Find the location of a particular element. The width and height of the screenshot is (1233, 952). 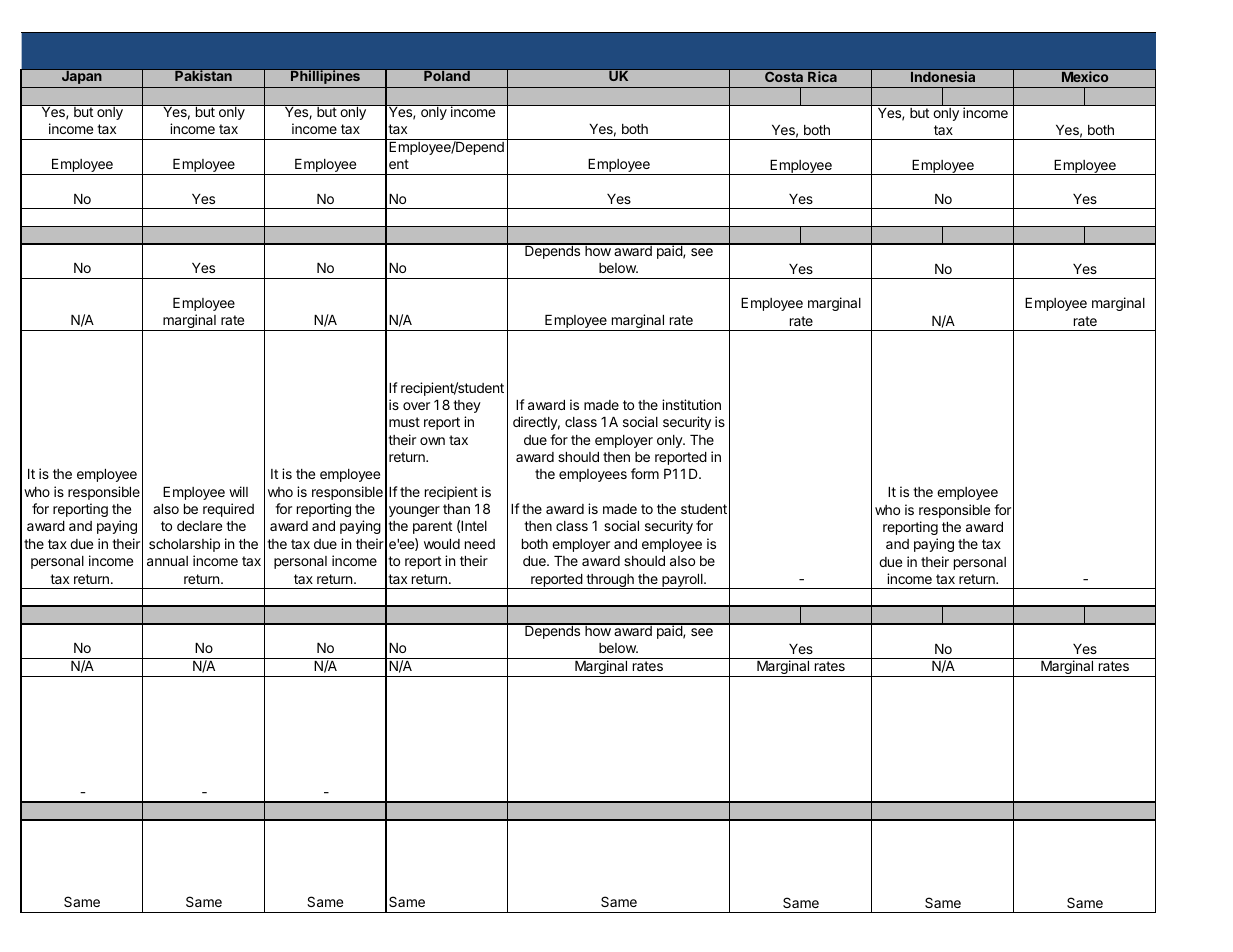

annual is located at coordinates (167, 561).
